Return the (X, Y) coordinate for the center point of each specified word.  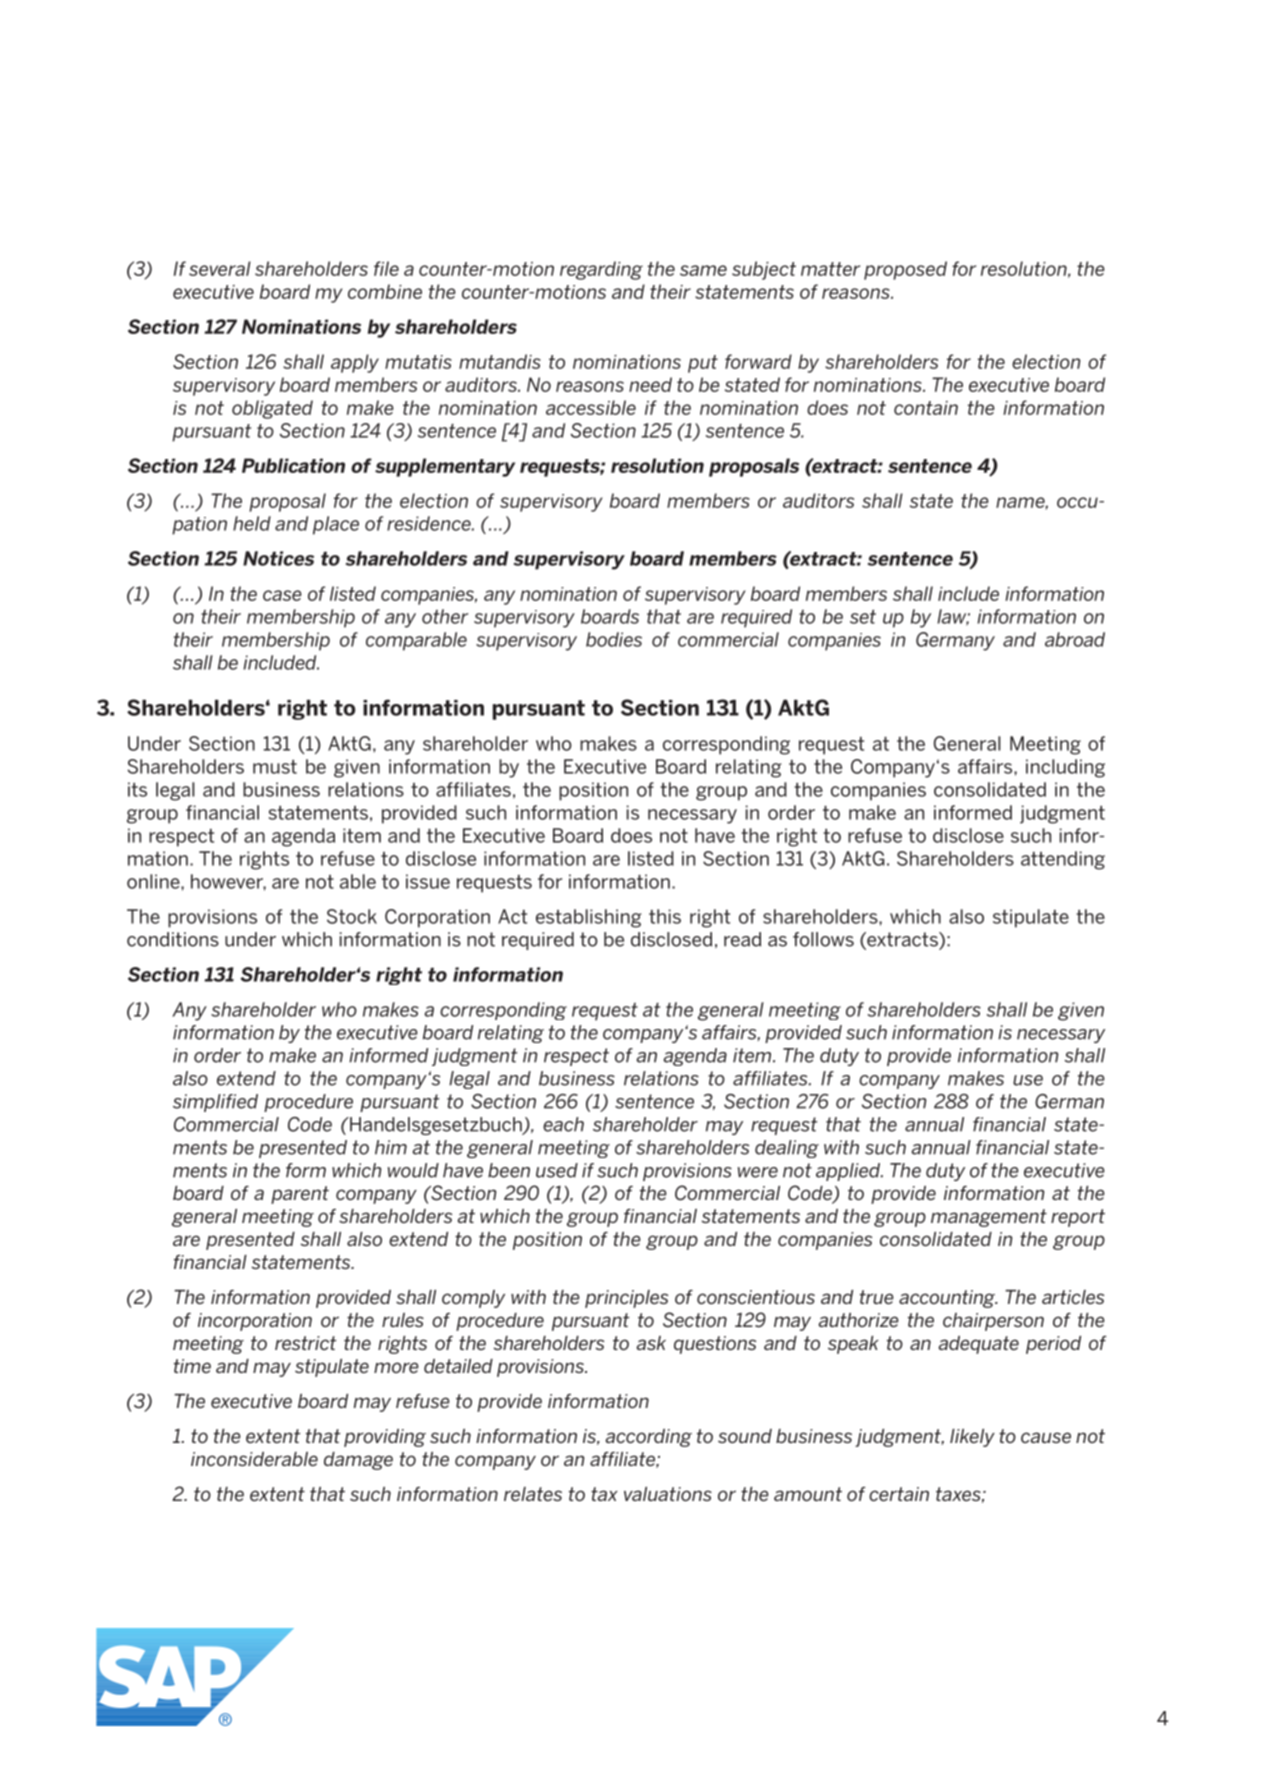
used (557, 1170)
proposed (905, 270)
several (220, 268)
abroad (1075, 639)
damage (358, 1461)
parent (300, 1195)
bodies (614, 639)
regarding (601, 270)
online (154, 881)
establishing (588, 918)
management (989, 1218)
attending (1063, 860)
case (282, 595)
